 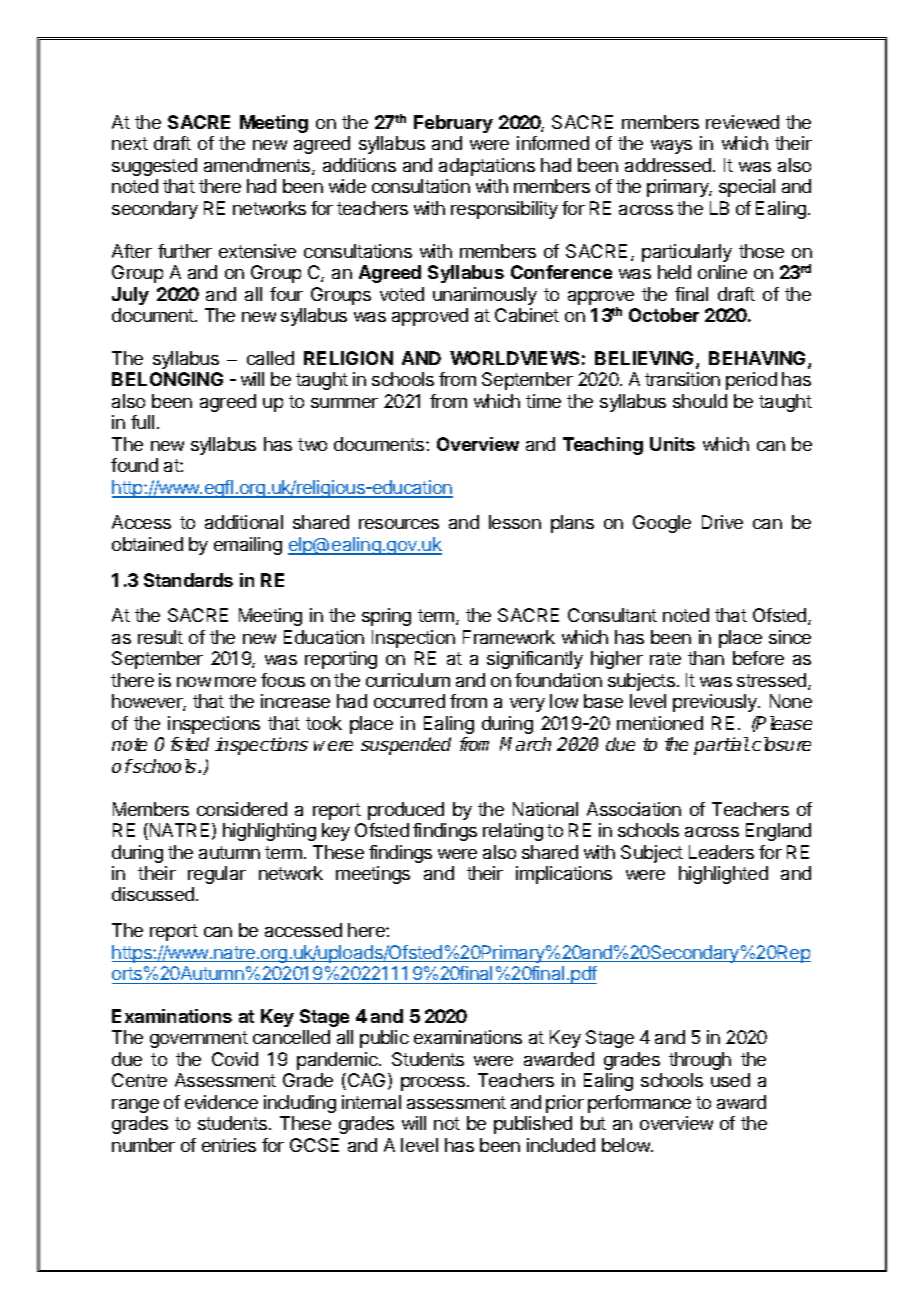 What do you see at coordinates (221, 1102) in the document?
I see `evidence` at bounding box center [221, 1102].
